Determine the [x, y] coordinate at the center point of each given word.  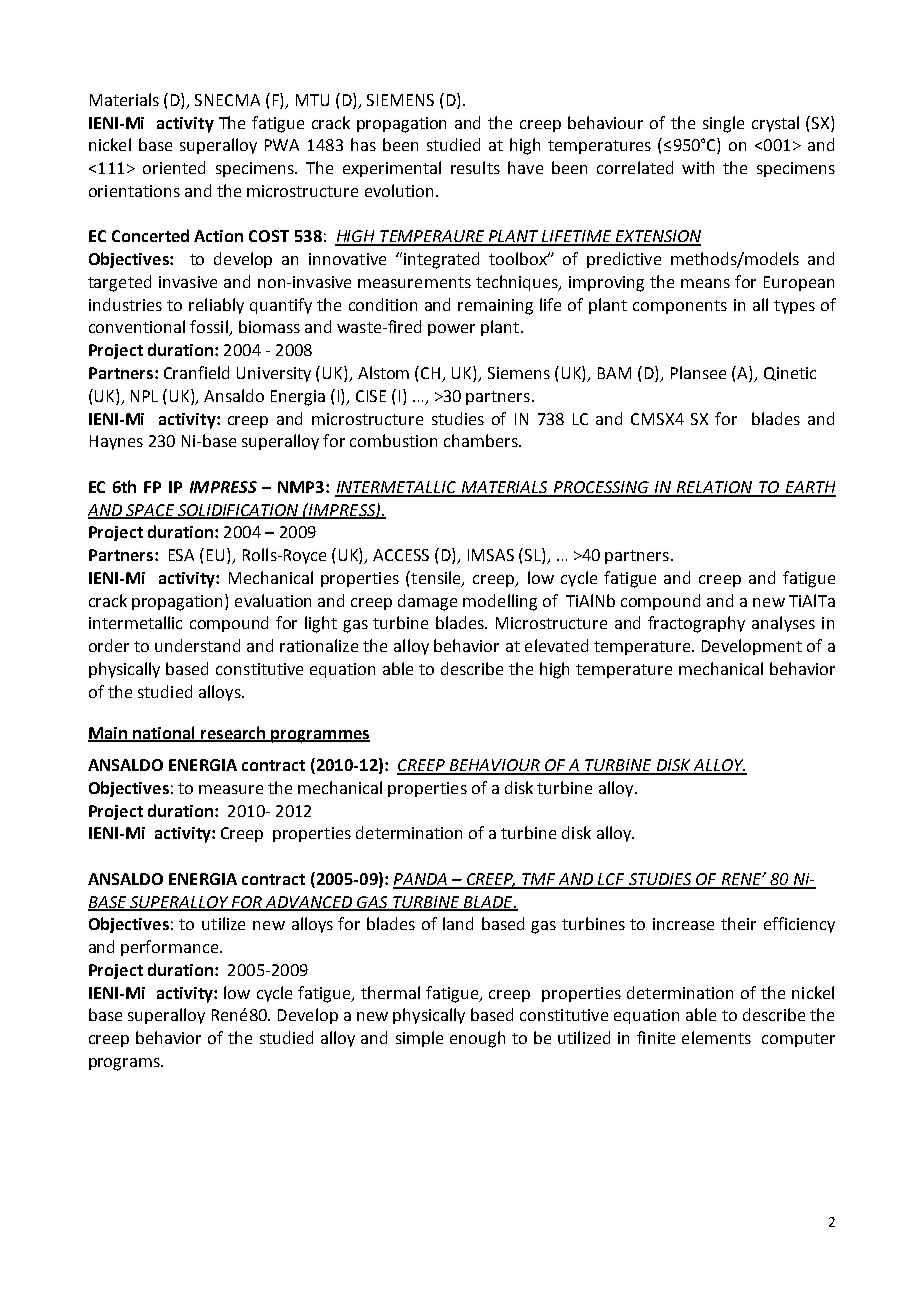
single [723, 124]
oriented [174, 167]
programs [125, 1064]
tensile [436, 578]
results [475, 167]
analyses [783, 624]
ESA [181, 555]
